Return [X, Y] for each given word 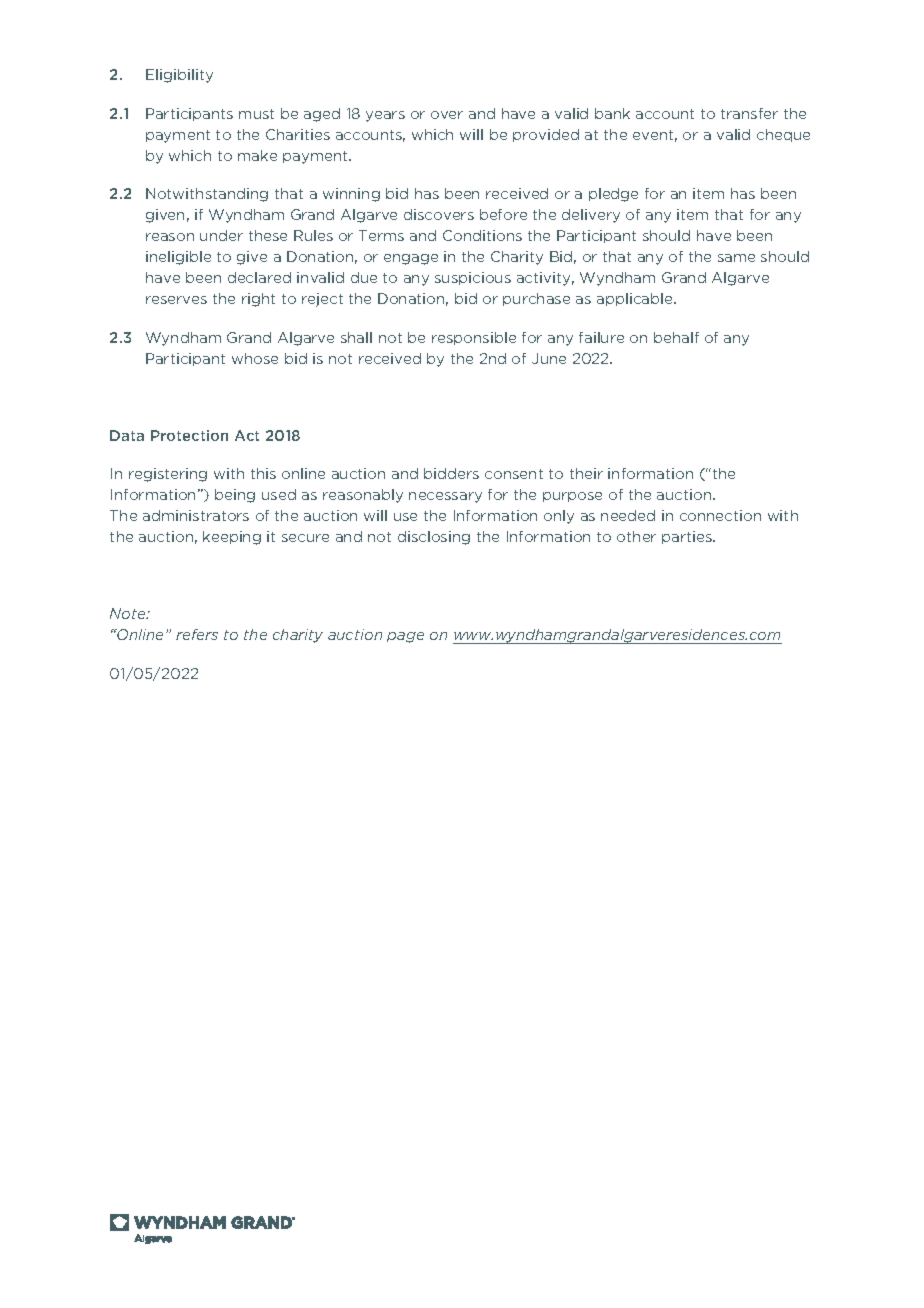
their [586, 473]
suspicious [473, 278]
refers [197, 634]
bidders [451, 473]
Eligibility [179, 76]
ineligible [178, 258]
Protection [189, 435]
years [385, 116]
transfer [749, 113]
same [736, 258]
